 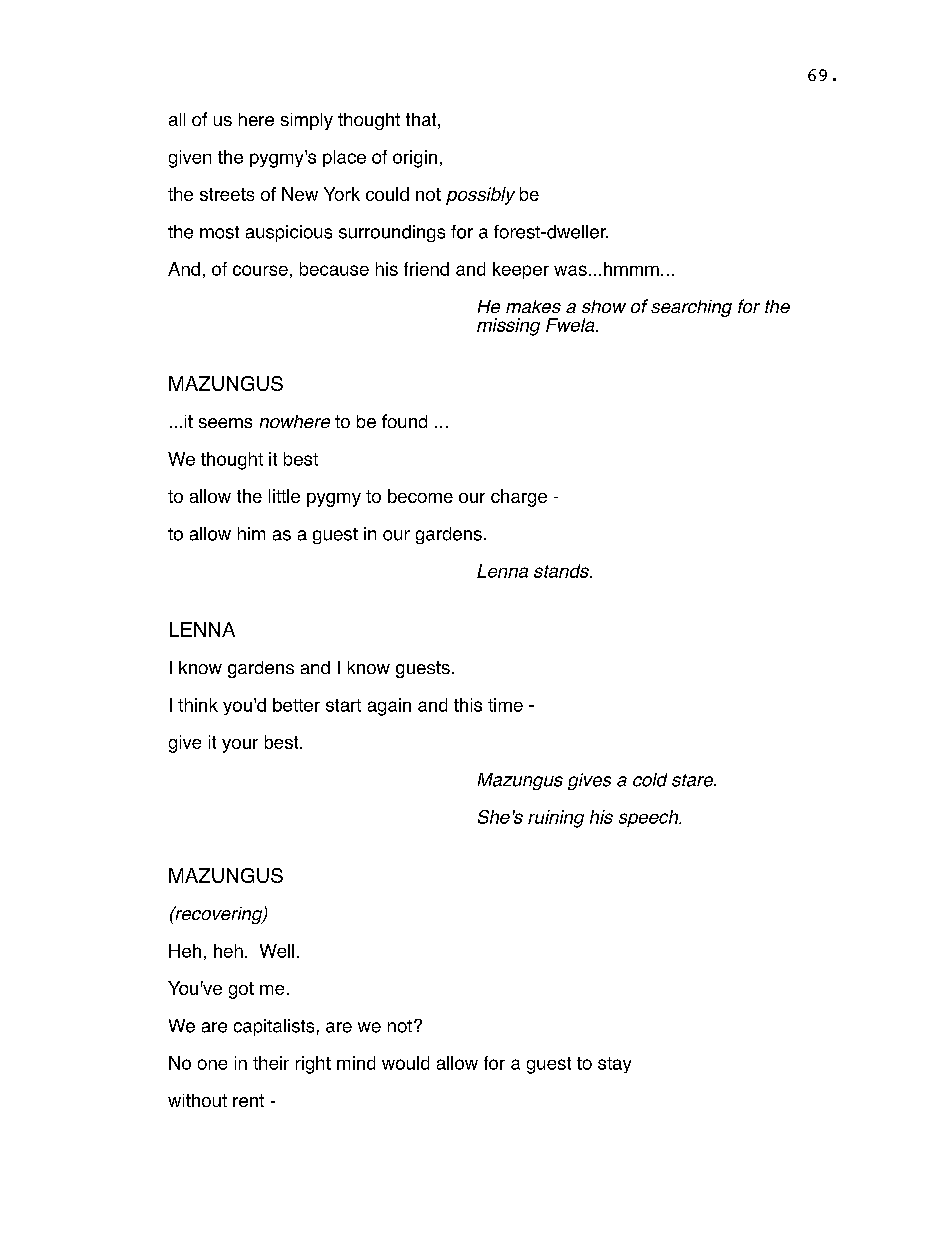 I want to click on recovering, so click(x=219, y=915).
